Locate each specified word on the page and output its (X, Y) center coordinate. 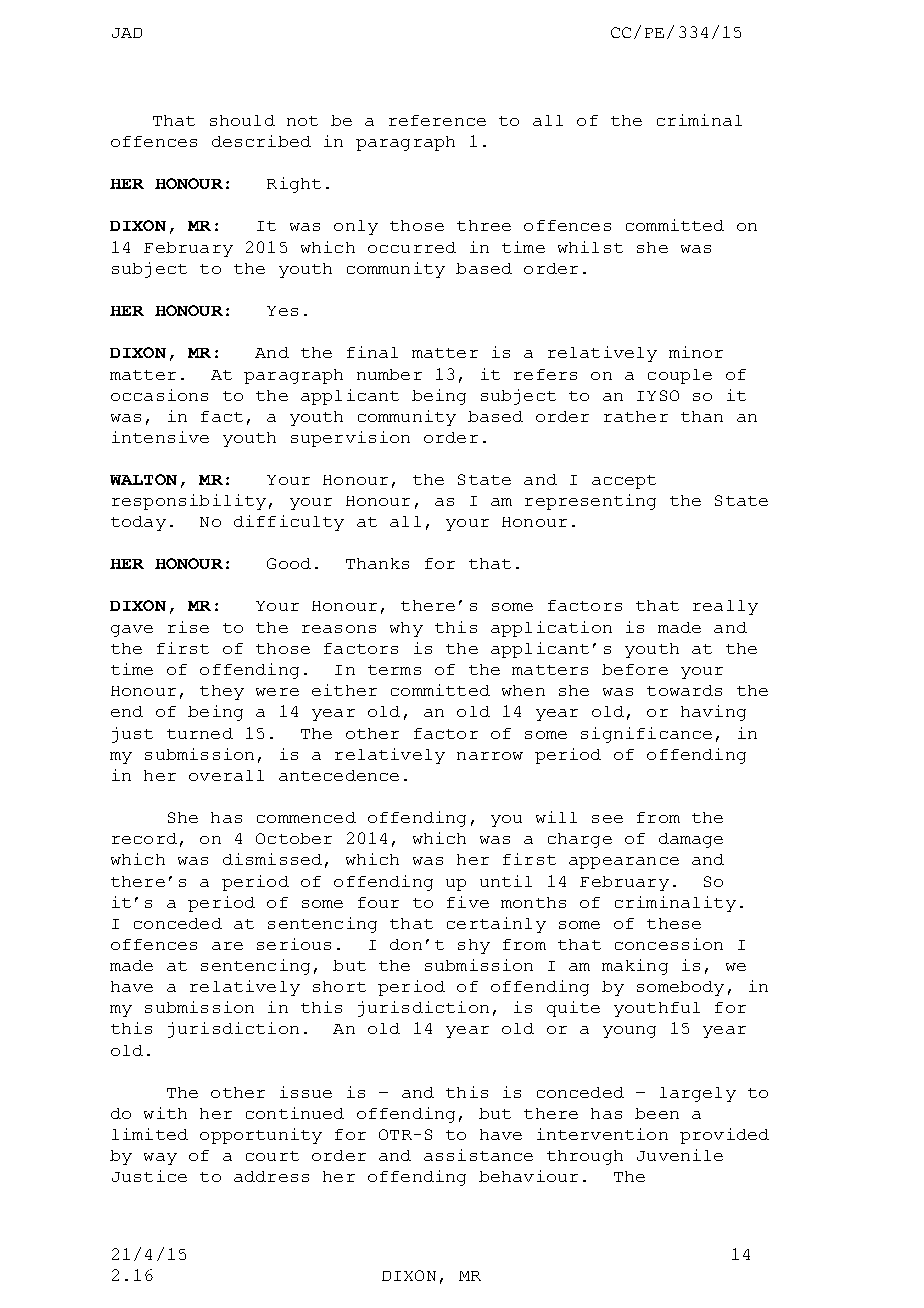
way (160, 1159)
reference (437, 120)
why (406, 629)
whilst (590, 247)
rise (188, 627)
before (635, 669)
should (242, 120)
